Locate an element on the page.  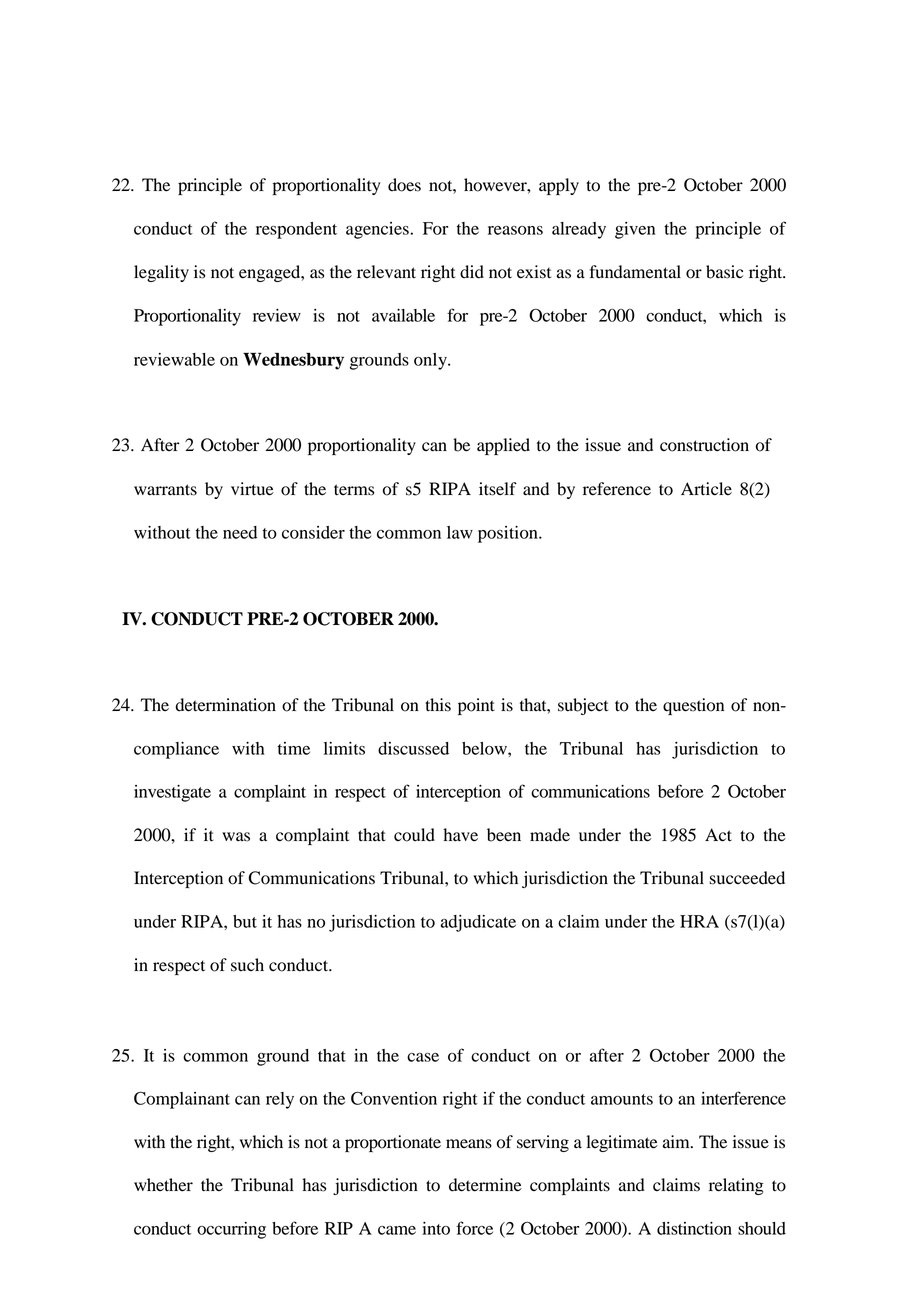
reasons is located at coordinates (515, 230).
